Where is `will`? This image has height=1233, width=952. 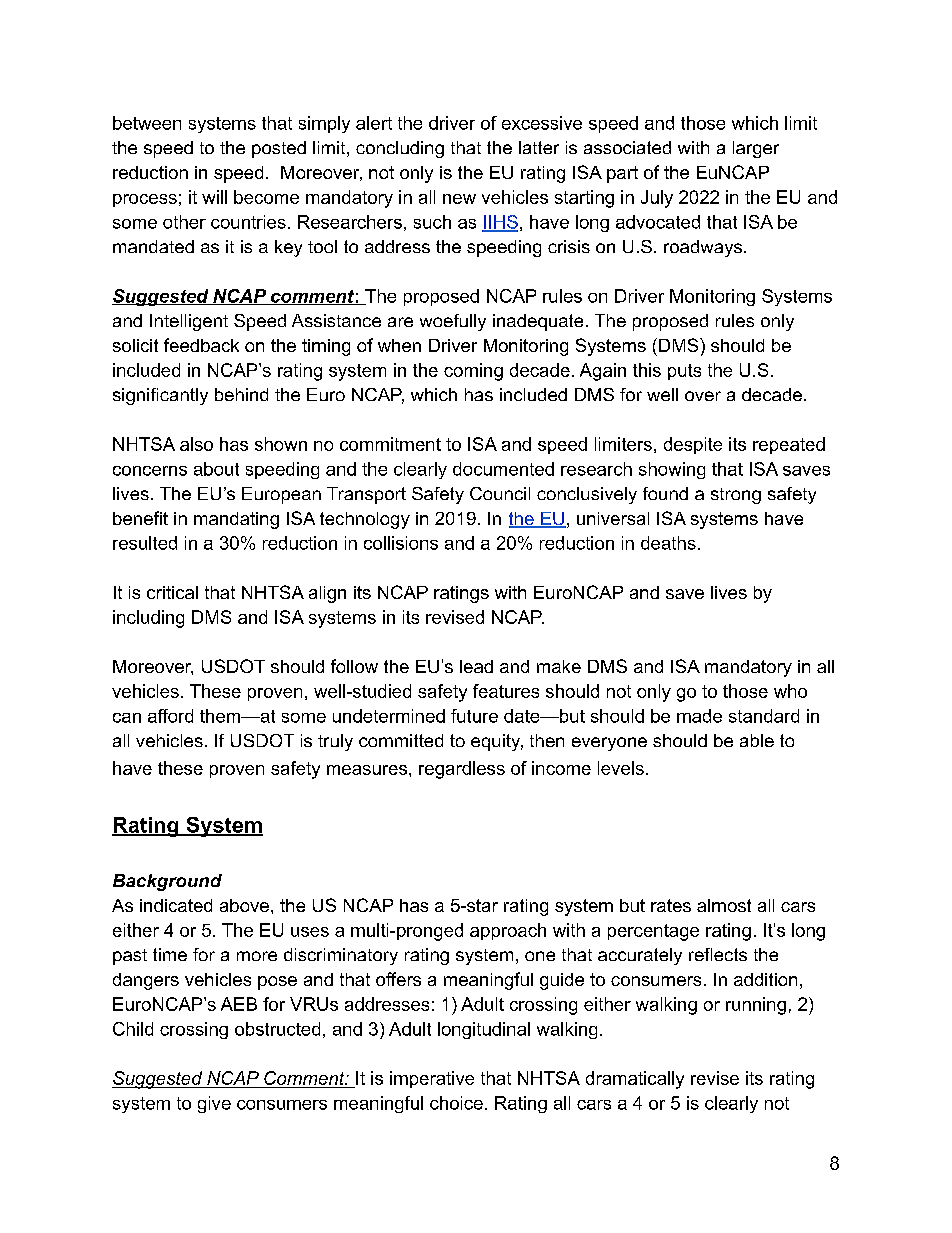
will is located at coordinates (214, 197).
